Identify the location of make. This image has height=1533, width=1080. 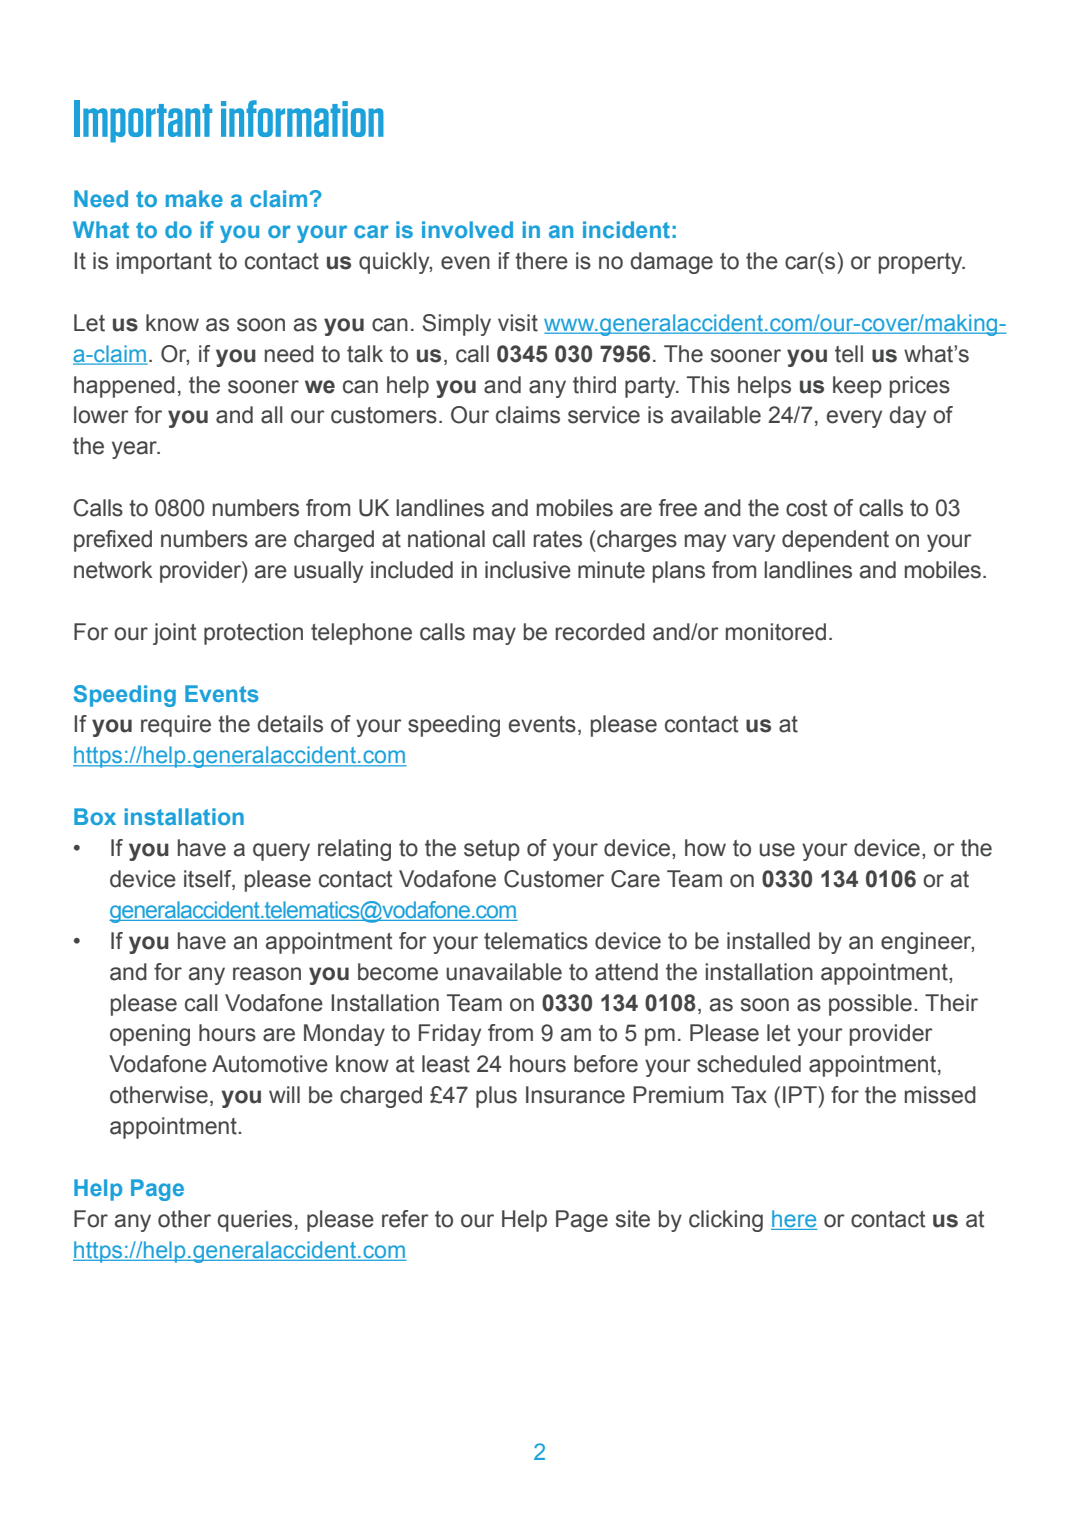
(194, 198).
